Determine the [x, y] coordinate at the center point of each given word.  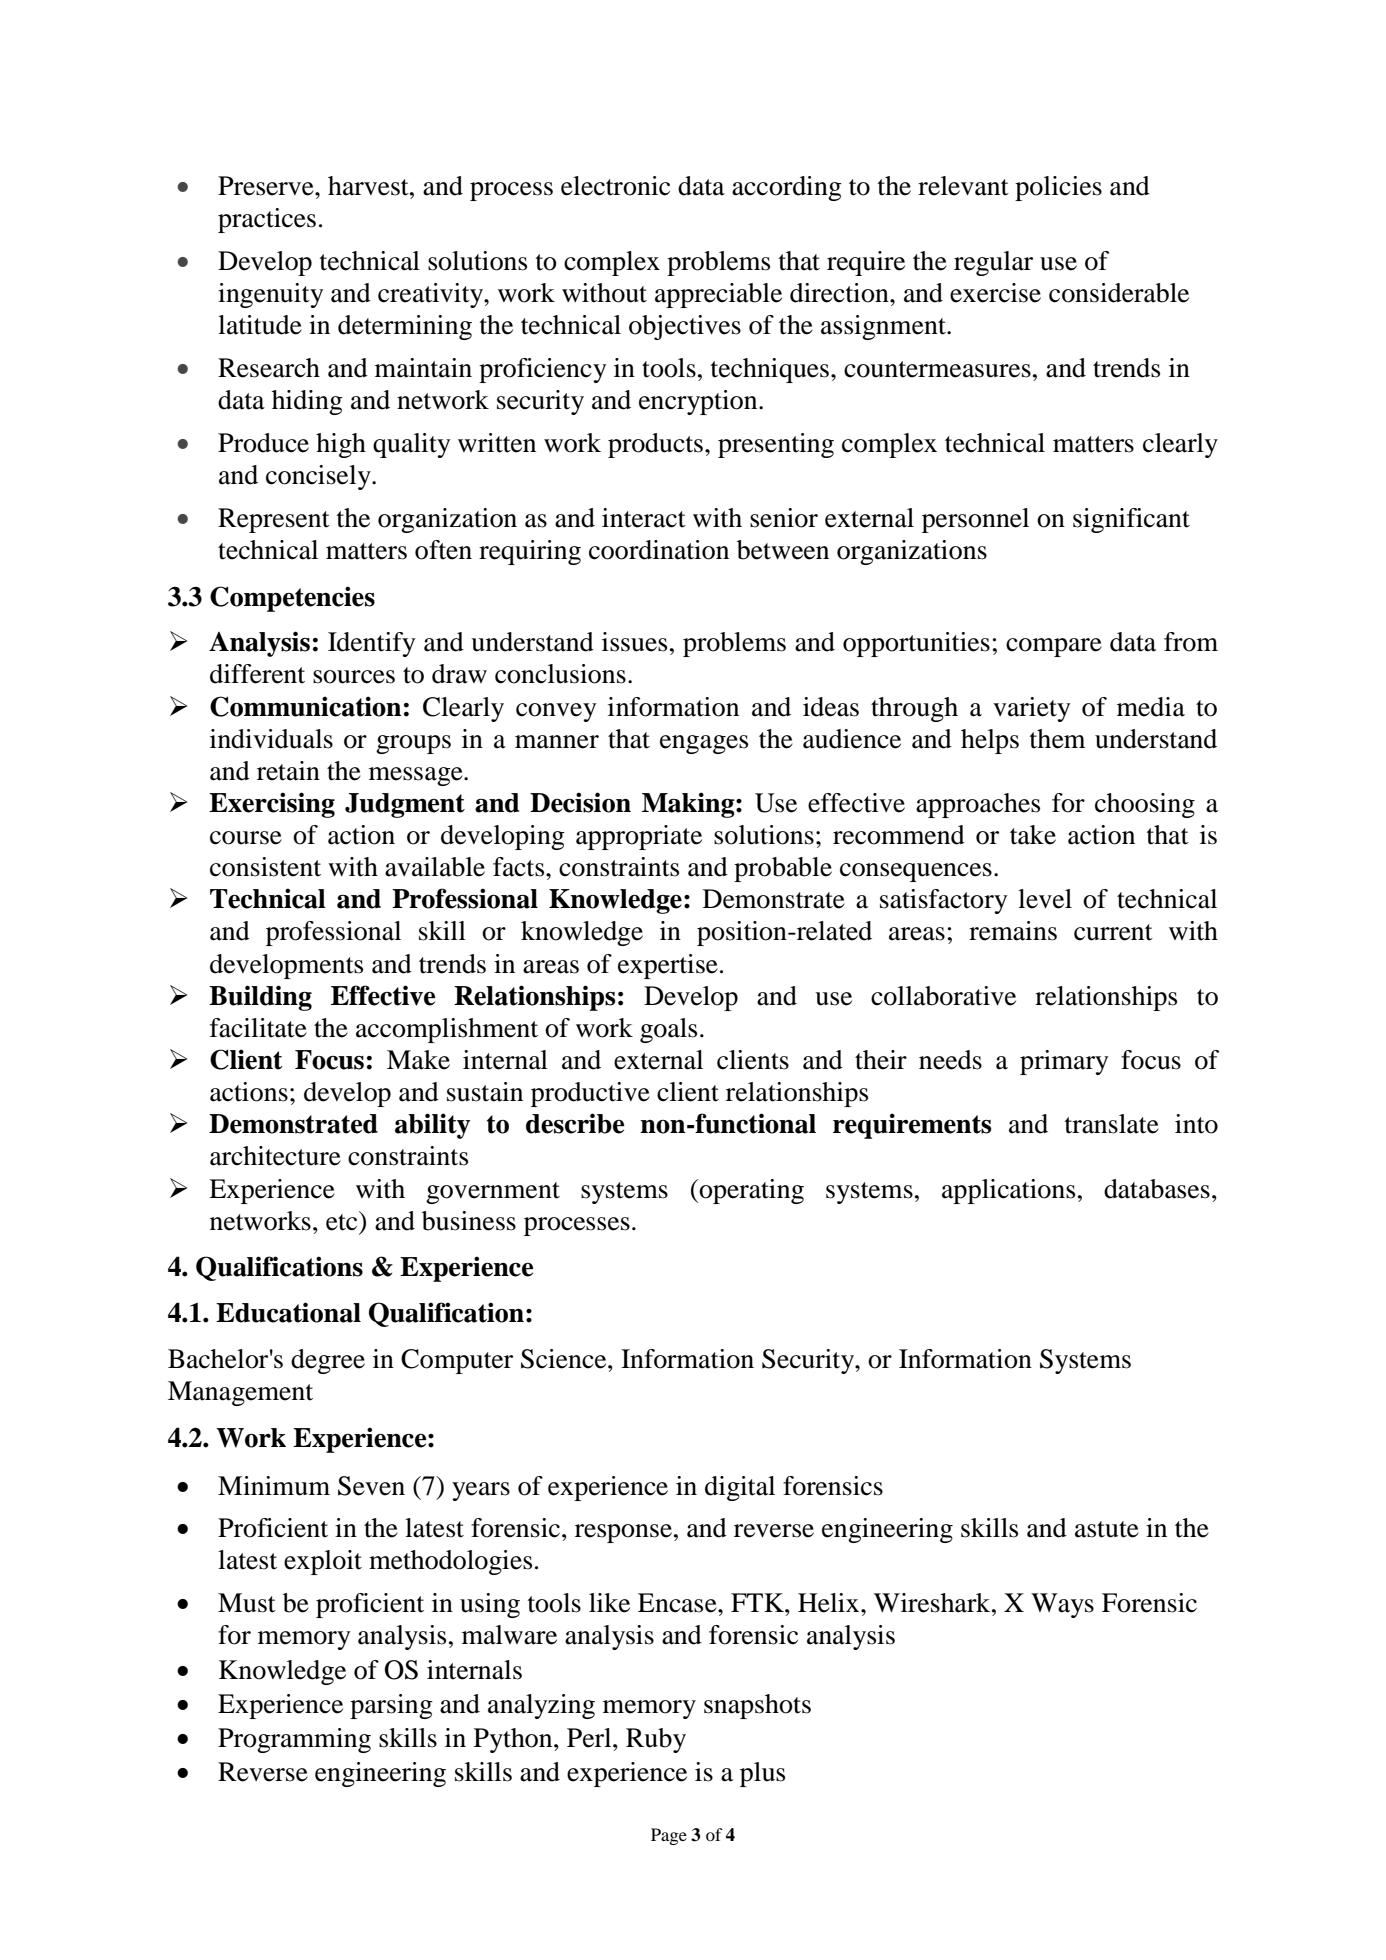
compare [1054, 647]
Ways [1062, 1605]
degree [328, 1361]
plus [762, 1774]
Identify [371, 644]
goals [668, 1030]
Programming [294, 1740]
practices [267, 220]
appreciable [718, 295]
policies [1058, 188]
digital [740, 1488]
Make [418, 1060]
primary [1064, 1062]
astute [1107, 1529]
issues [634, 642]
